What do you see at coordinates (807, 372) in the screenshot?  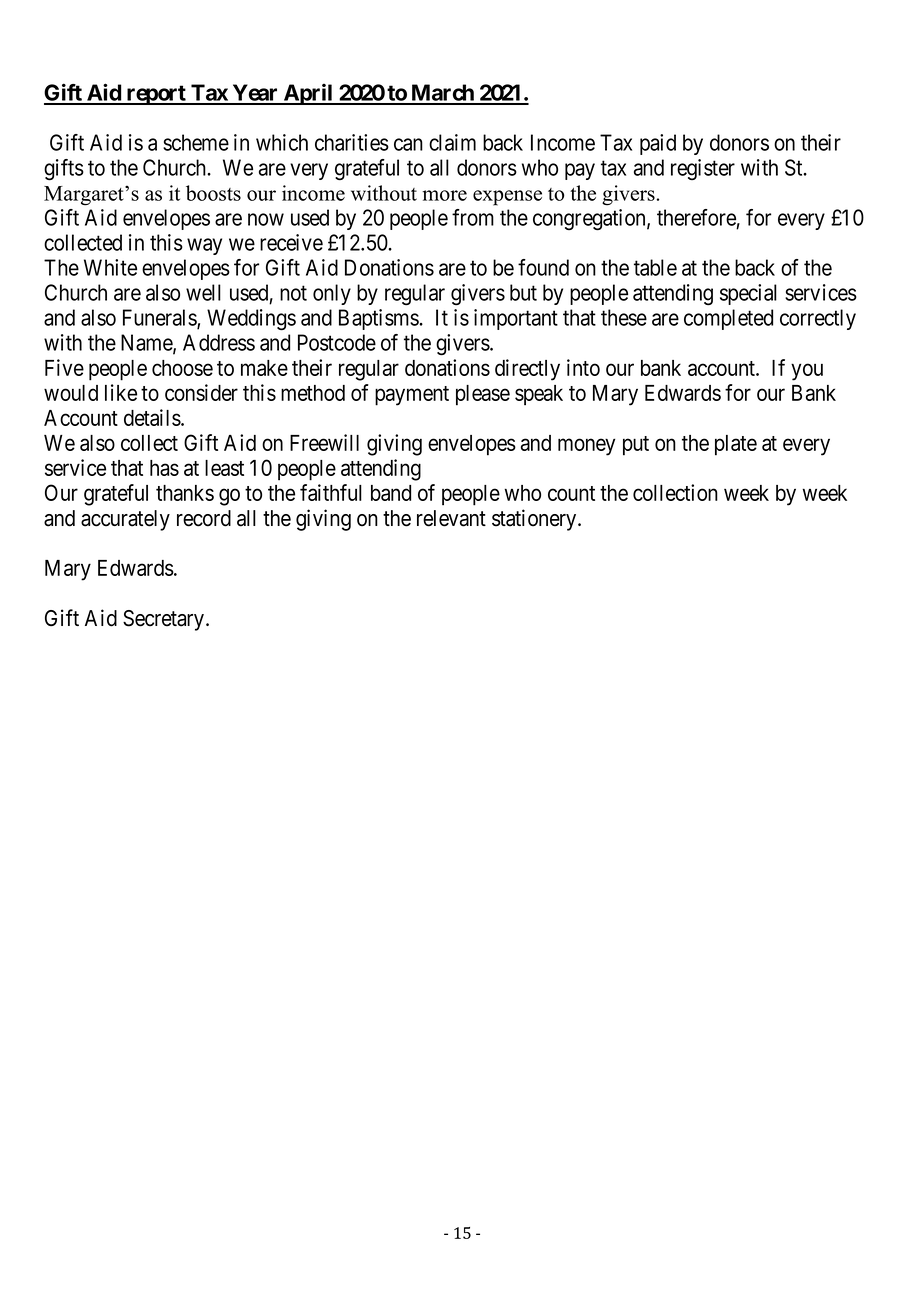 I see `you` at bounding box center [807, 372].
